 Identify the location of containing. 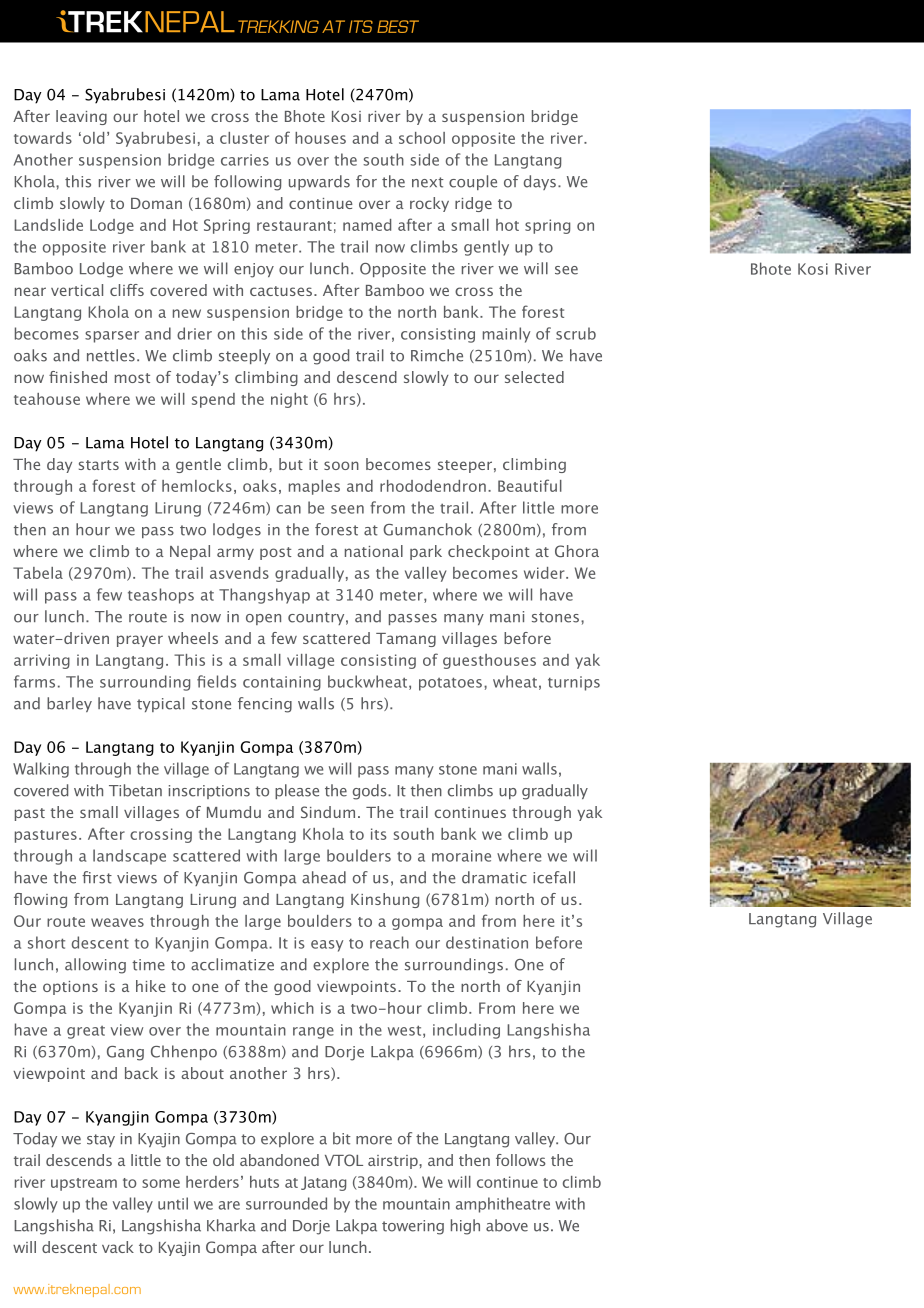
(282, 683).
